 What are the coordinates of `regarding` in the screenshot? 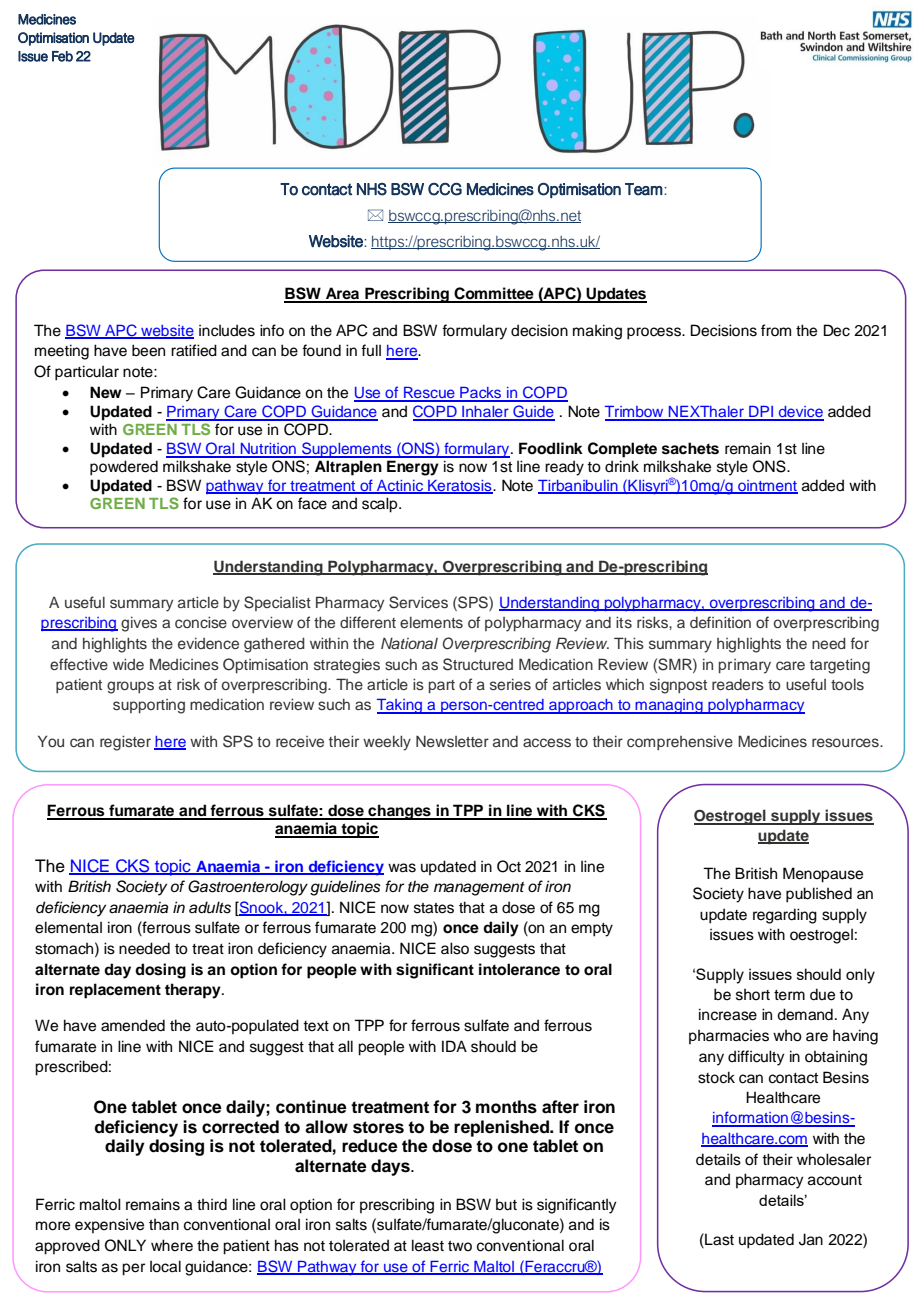 It's located at (785, 916).
